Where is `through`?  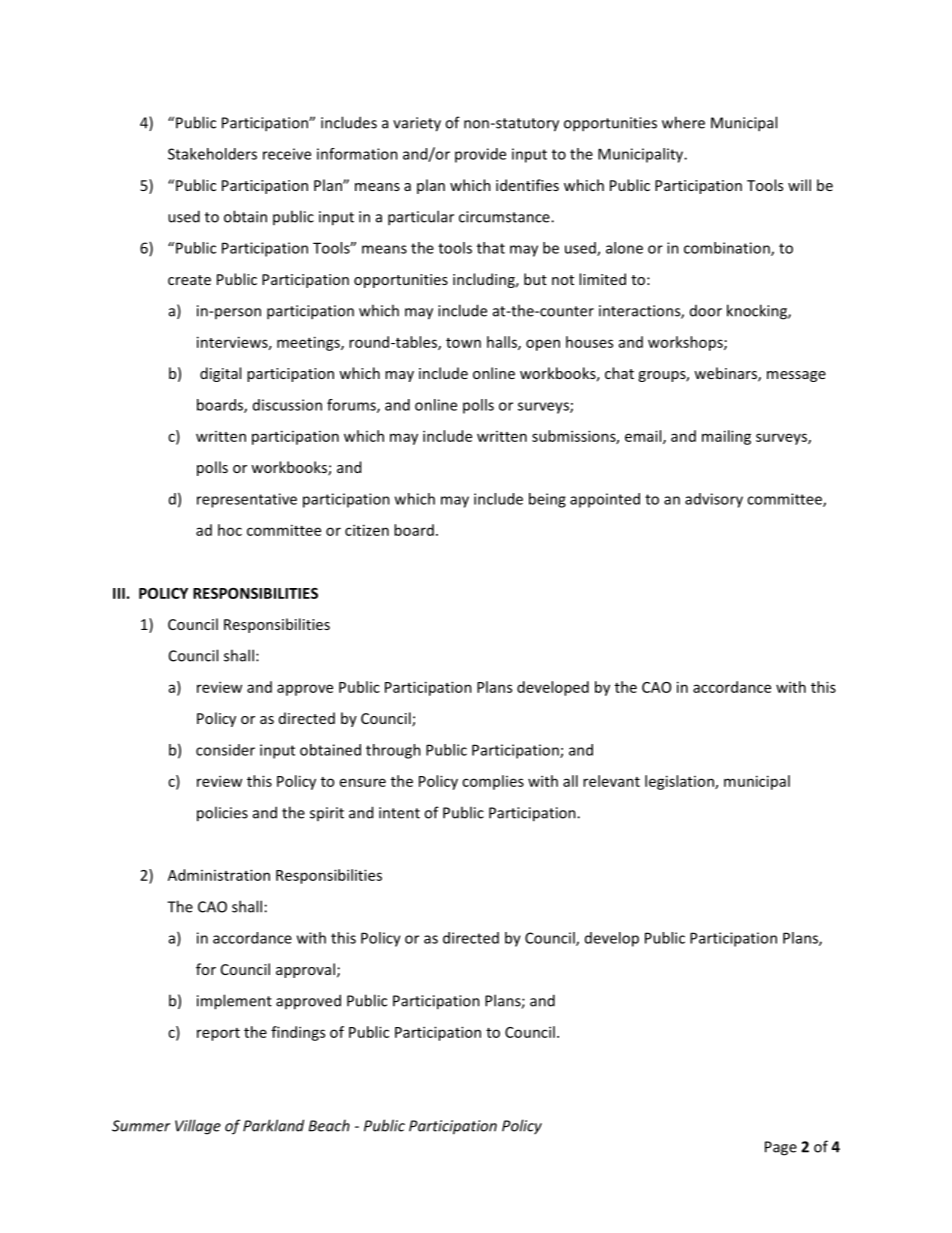
through is located at coordinates (393, 751).
